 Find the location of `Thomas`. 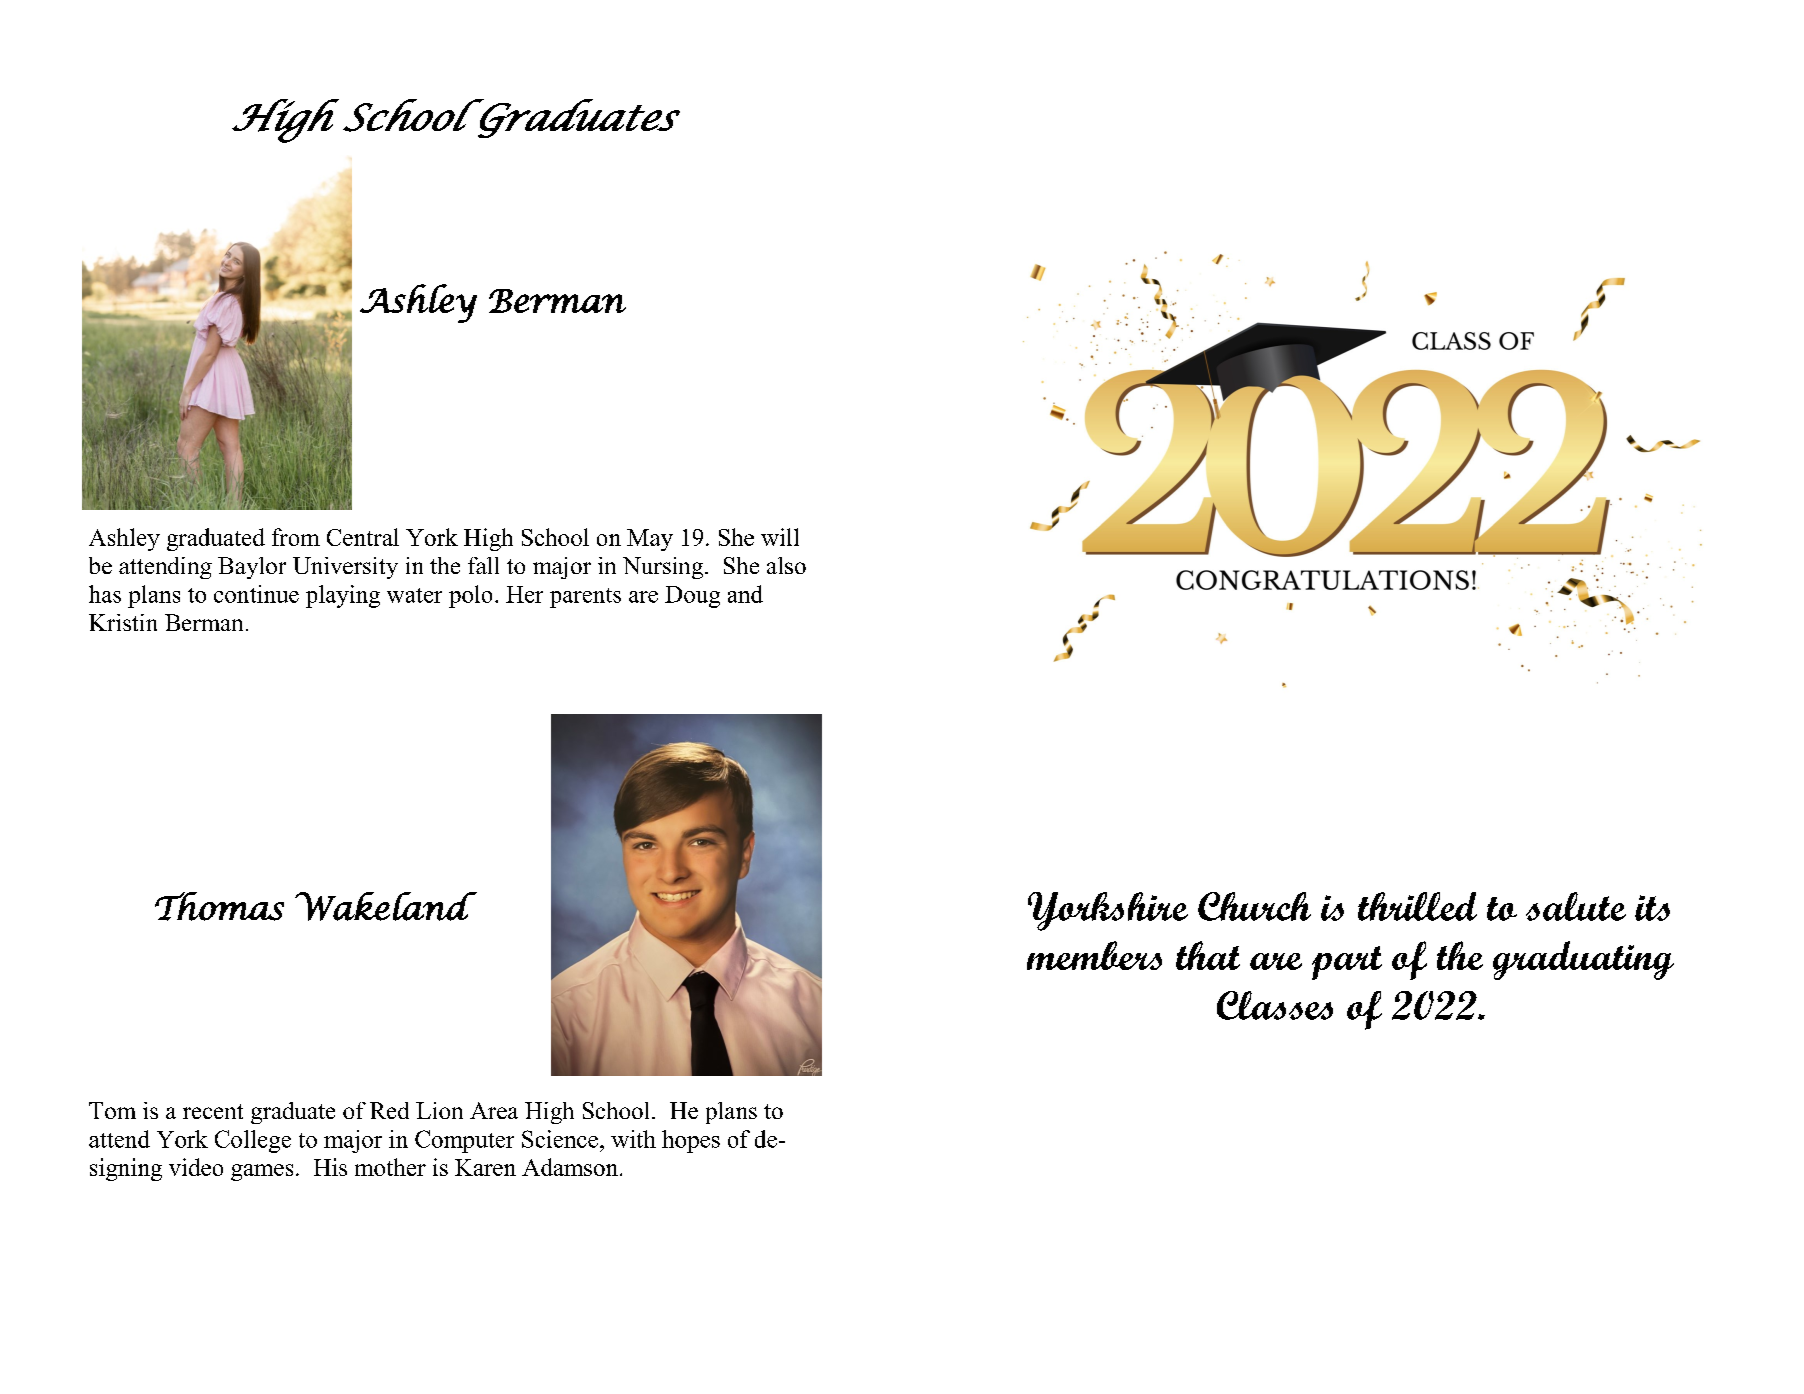

Thomas is located at coordinates (219, 906).
